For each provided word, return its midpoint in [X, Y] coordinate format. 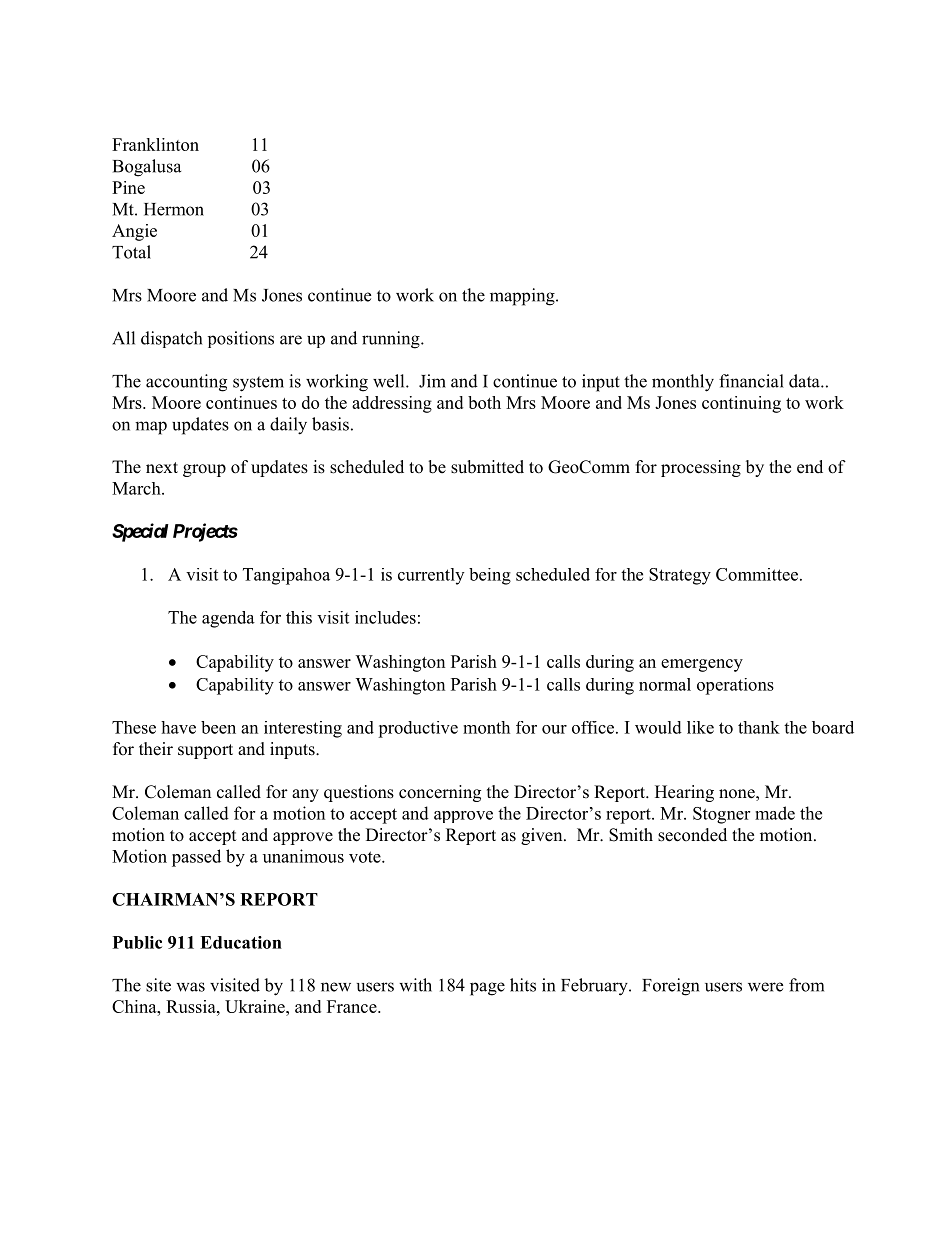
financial [751, 381]
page [487, 989]
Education [241, 942]
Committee [757, 574]
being [490, 576]
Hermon [174, 209]
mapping [523, 297]
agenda [228, 619]
